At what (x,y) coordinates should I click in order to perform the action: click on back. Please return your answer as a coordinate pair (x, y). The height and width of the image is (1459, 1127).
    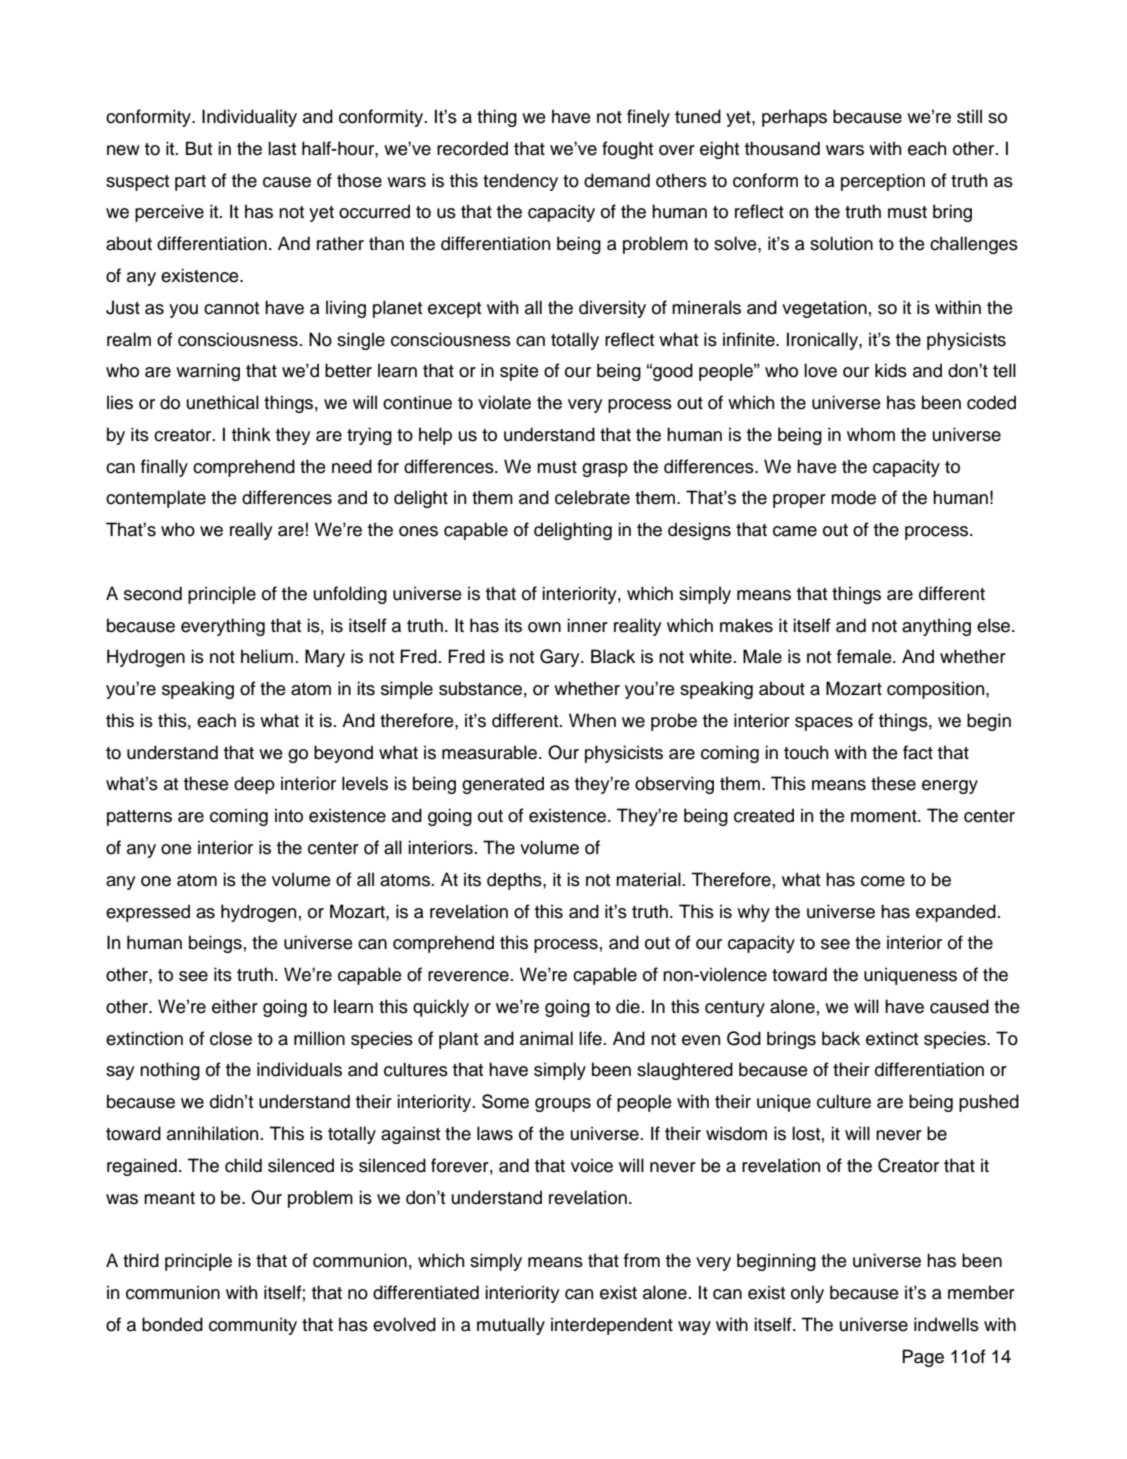
    Looking at the image, I should click on (841, 1038).
